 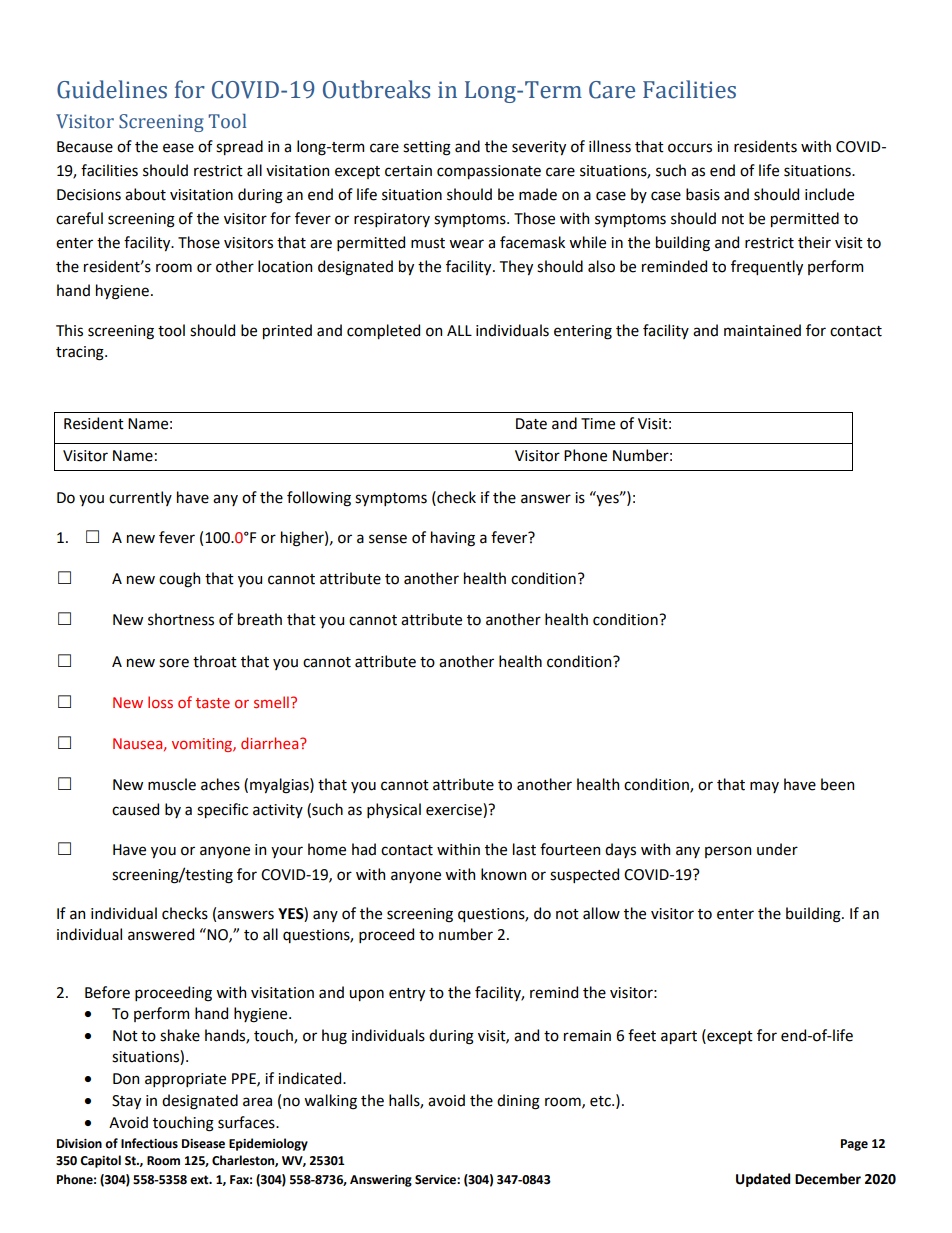 What do you see at coordinates (107, 992) in the screenshot?
I see `Before` at bounding box center [107, 992].
